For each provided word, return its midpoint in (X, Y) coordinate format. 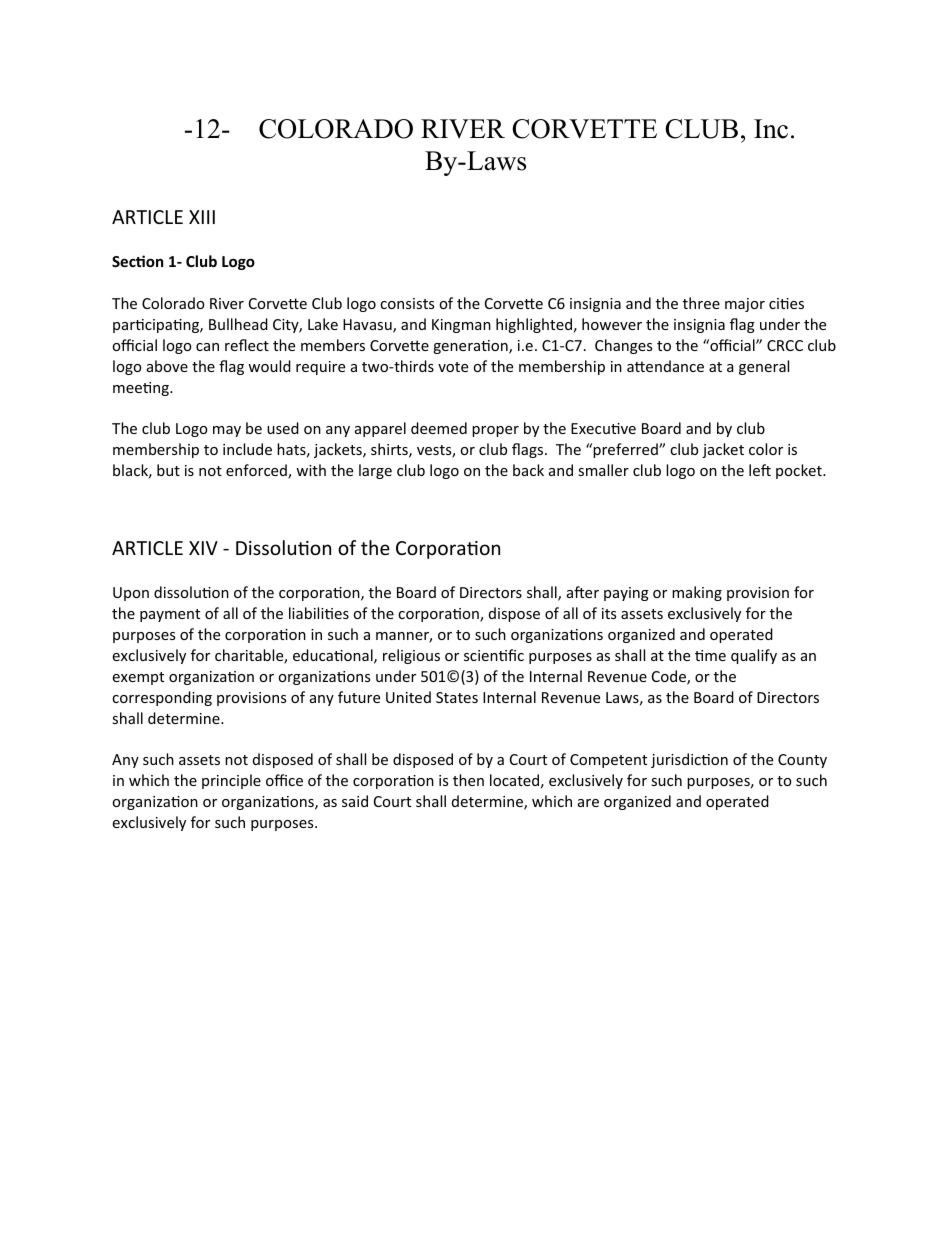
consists (407, 303)
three (701, 303)
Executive (603, 428)
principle (231, 781)
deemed (439, 428)
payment (170, 615)
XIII (202, 217)
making (697, 593)
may (227, 431)
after (583, 592)
